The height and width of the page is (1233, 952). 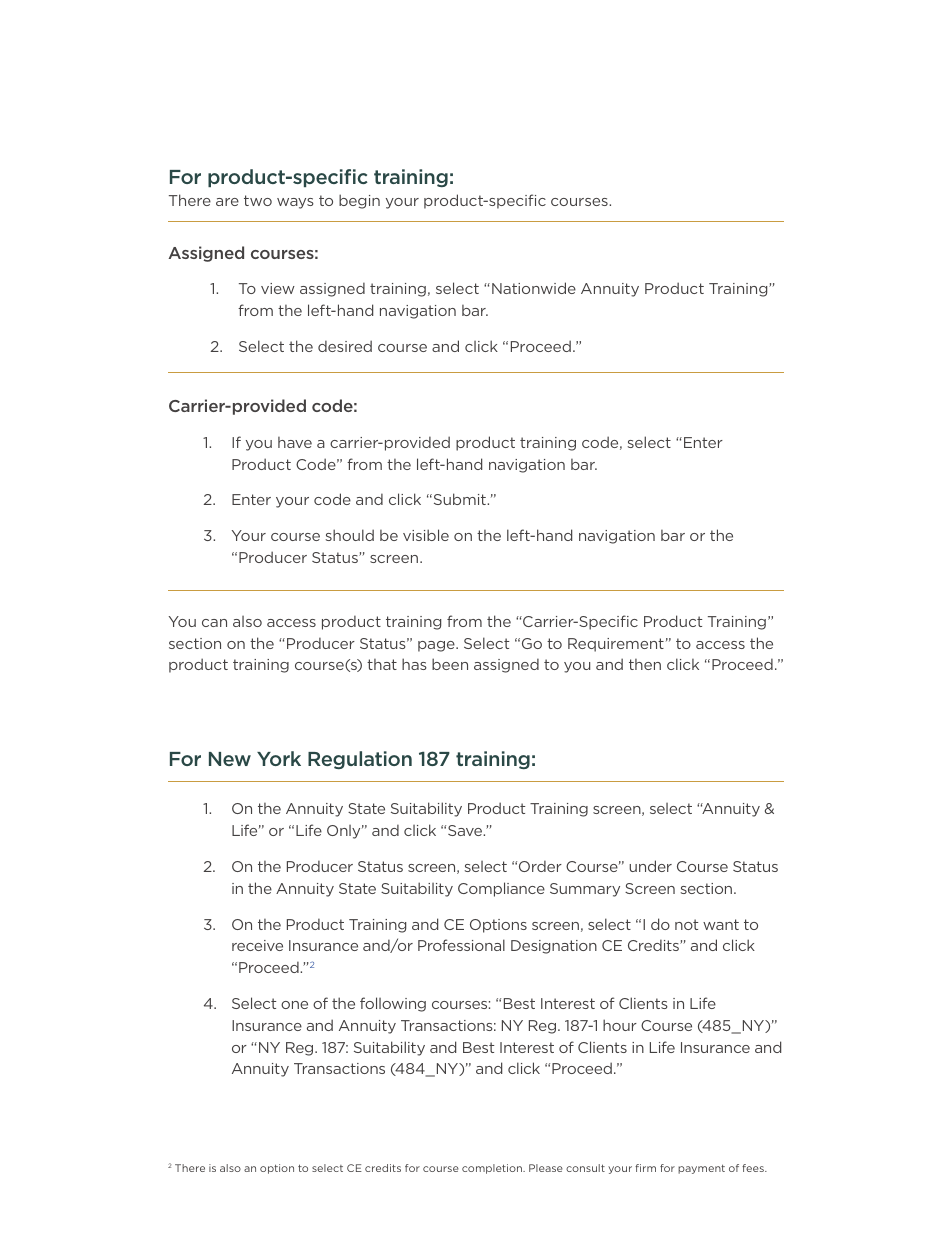 I want to click on Nationwide, so click(x=534, y=288).
